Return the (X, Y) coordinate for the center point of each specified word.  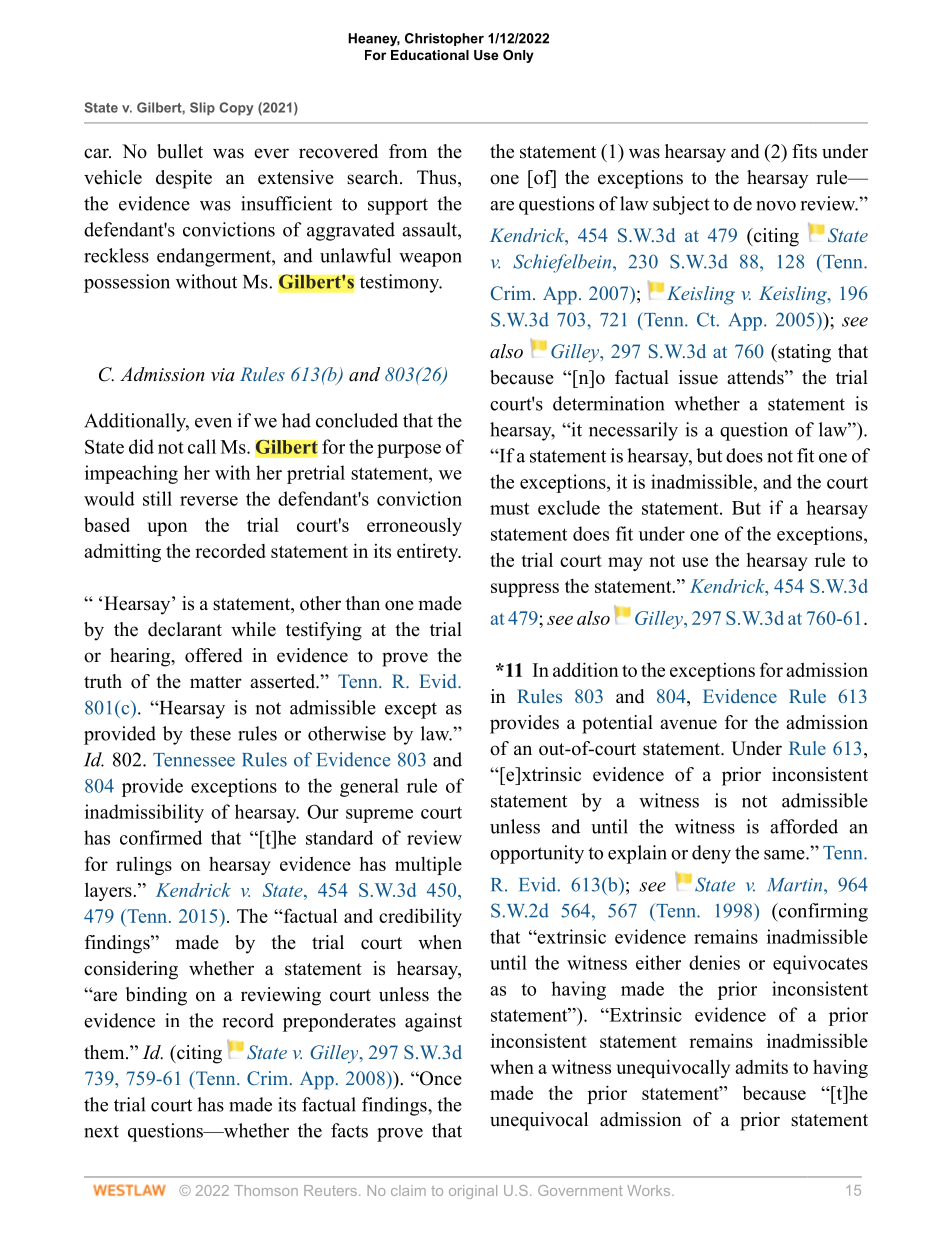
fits (804, 151)
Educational (430, 55)
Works (650, 1190)
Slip (202, 108)
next (101, 1131)
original (473, 1192)
